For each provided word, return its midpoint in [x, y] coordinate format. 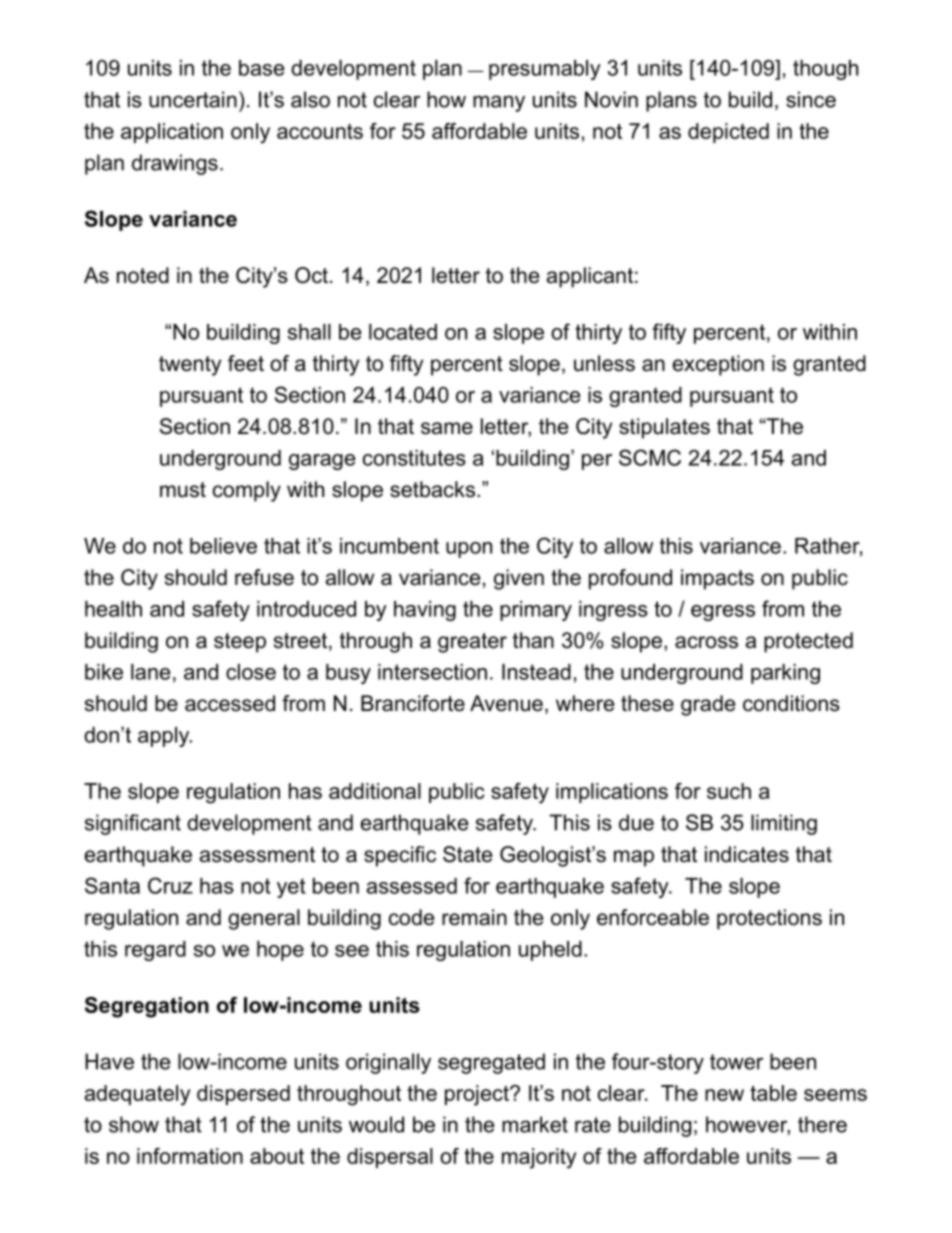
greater [472, 643]
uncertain [193, 99]
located [403, 332]
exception [718, 365]
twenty [190, 366]
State [467, 854]
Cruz [170, 885]
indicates [747, 854]
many [499, 103]
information [190, 1156]
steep [240, 643]
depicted [728, 133]
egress [723, 613]
